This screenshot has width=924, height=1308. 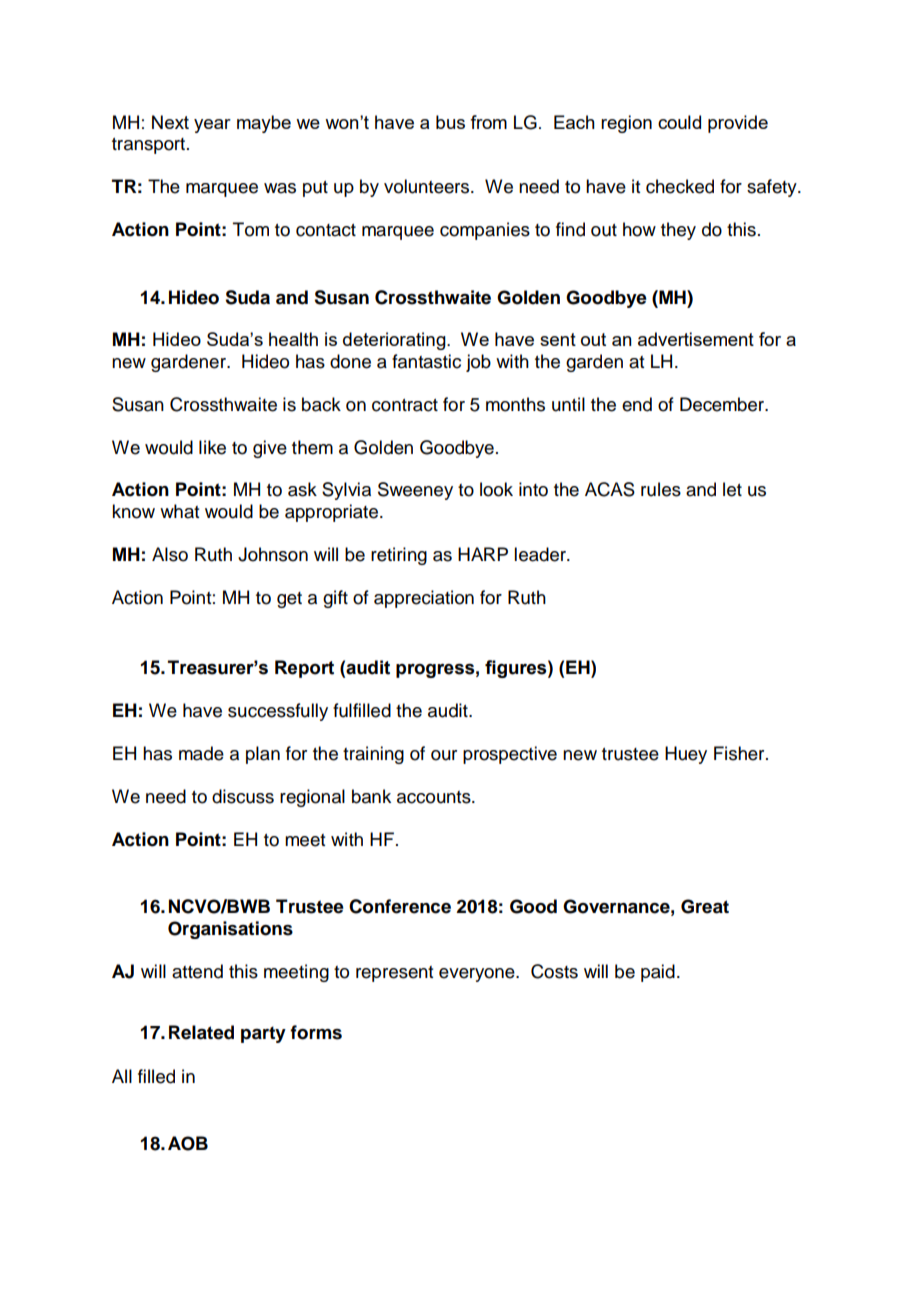 I want to click on advertisement, so click(x=696, y=339).
